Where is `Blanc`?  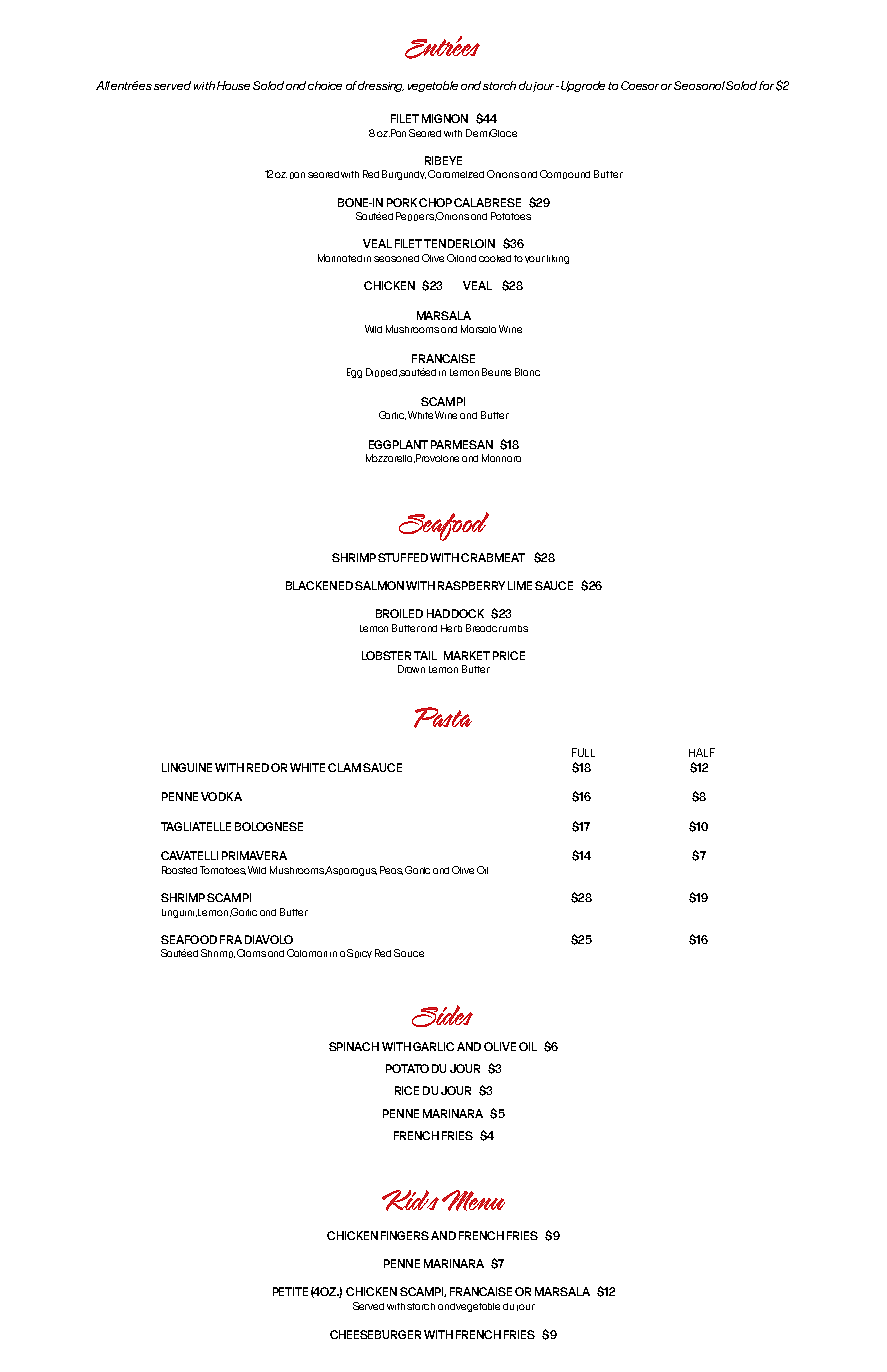 Blanc is located at coordinates (527, 372).
